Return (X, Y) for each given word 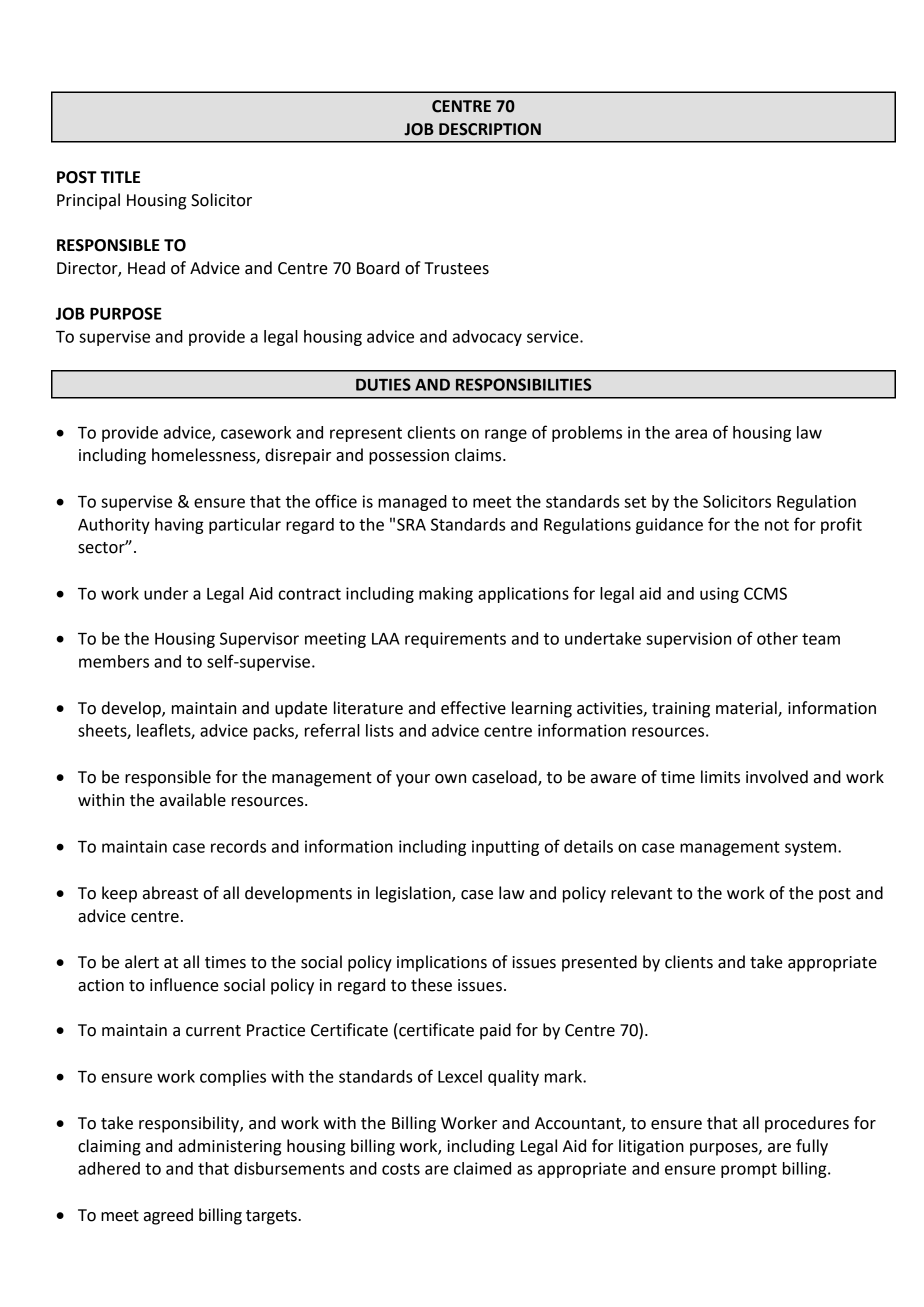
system (812, 848)
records (238, 846)
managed (412, 503)
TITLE (120, 177)
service (554, 336)
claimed (482, 1168)
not (777, 525)
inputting (505, 848)
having (179, 526)
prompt (749, 1170)
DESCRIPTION (490, 129)
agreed (168, 1216)
